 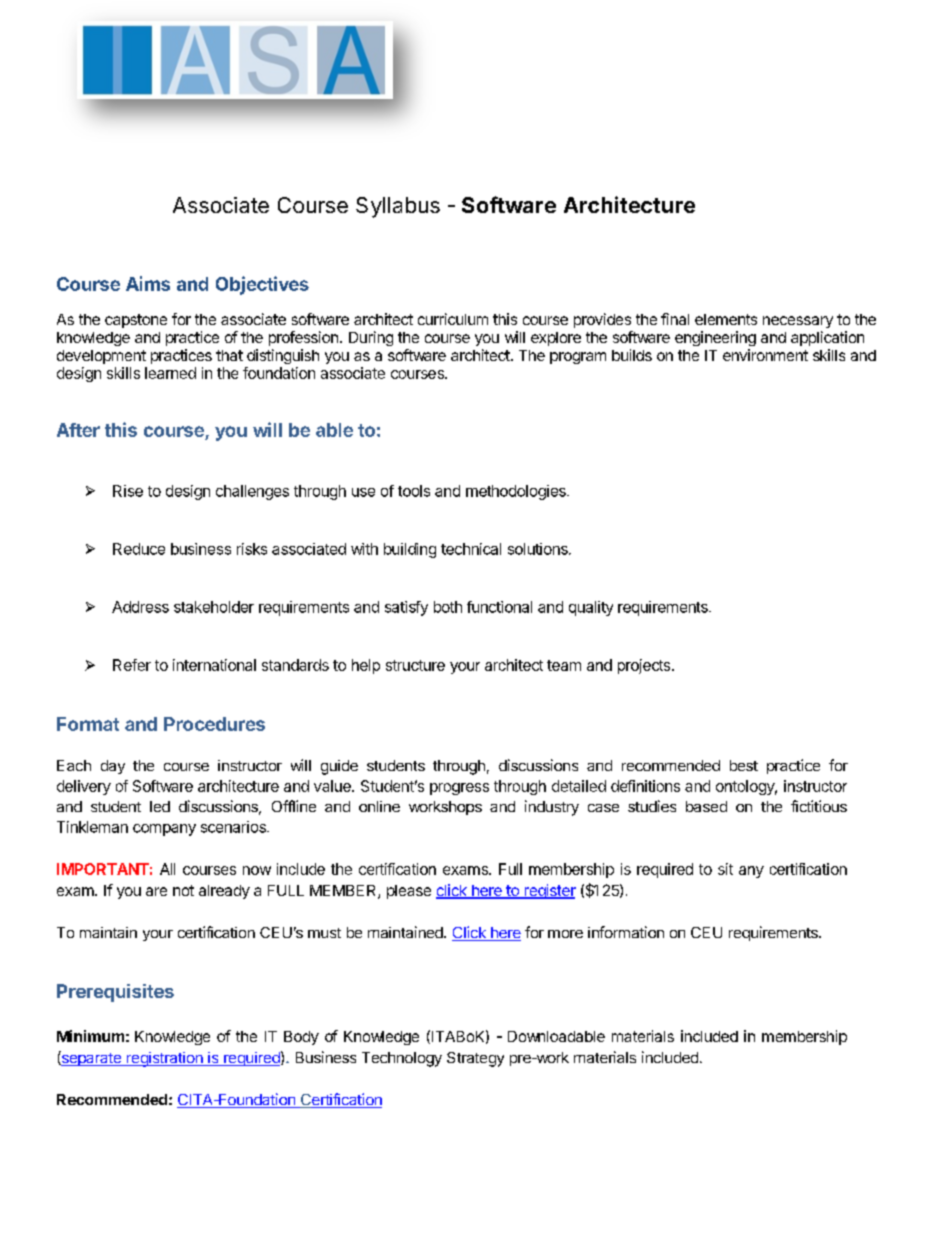 What do you see at coordinates (78, 430) in the screenshot?
I see `After` at bounding box center [78, 430].
